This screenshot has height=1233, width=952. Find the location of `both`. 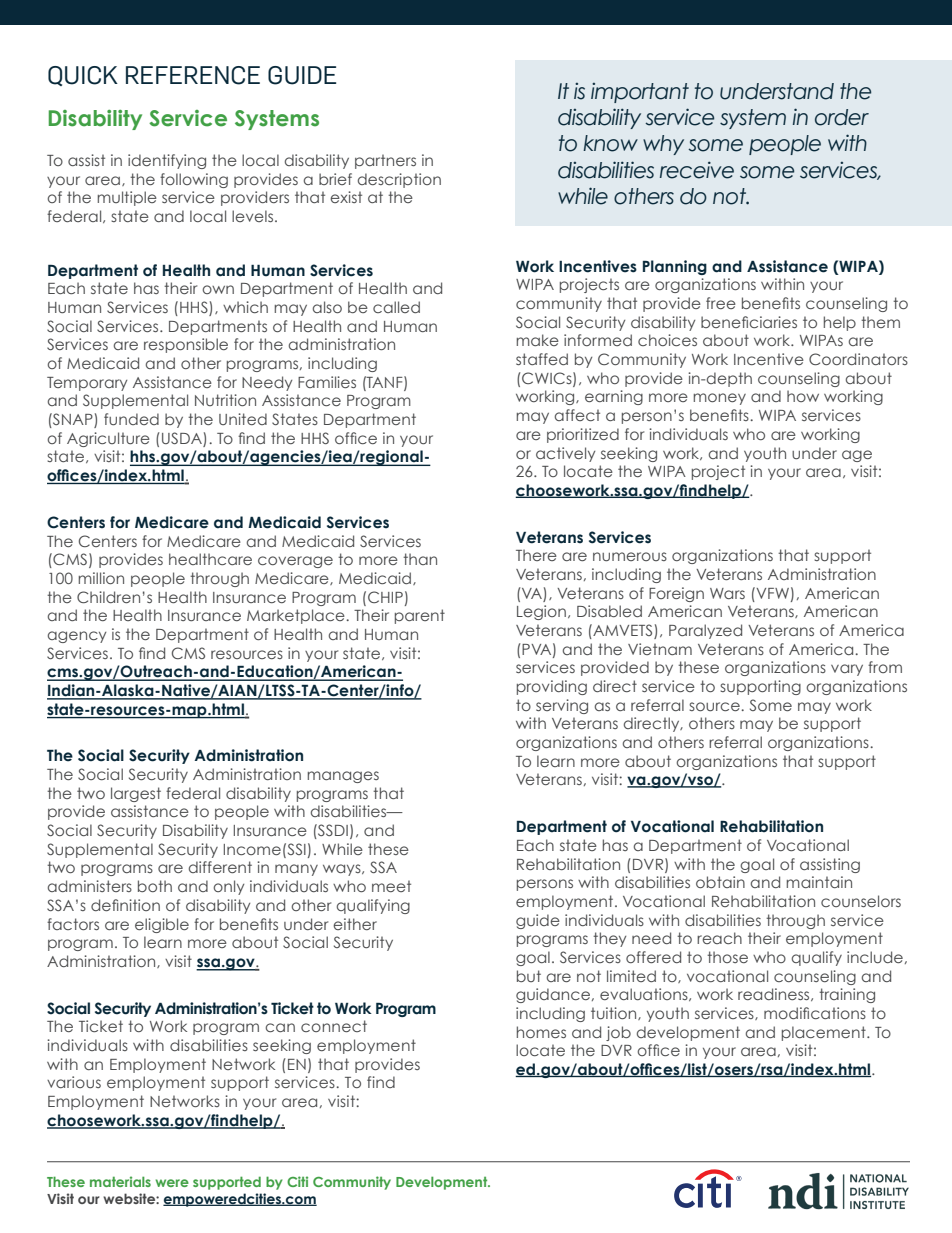

both is located at coordinates (155, 886).
